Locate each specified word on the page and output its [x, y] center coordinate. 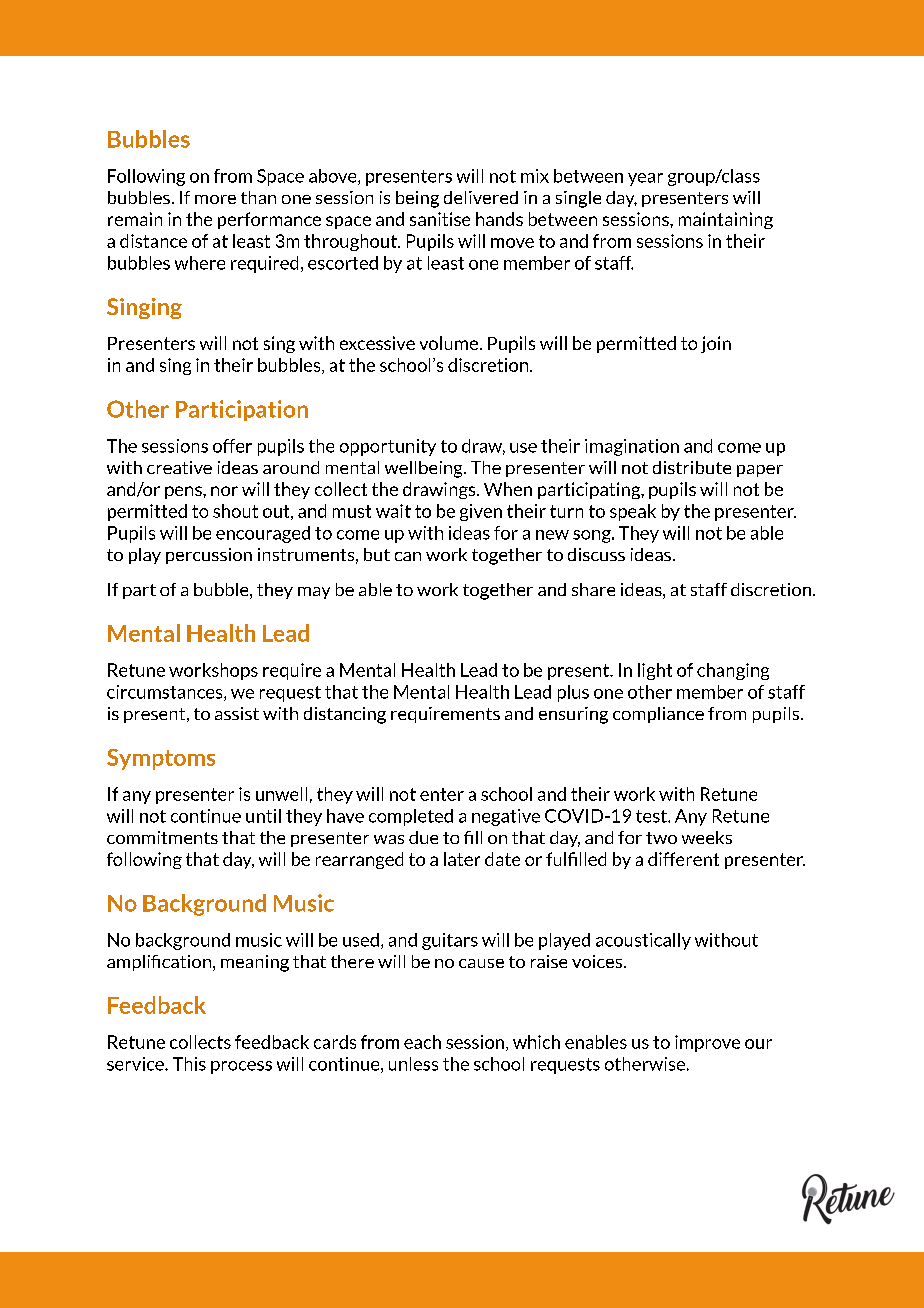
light [655, 671]
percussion [209, 556]
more [215, 199]
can [408, 556]
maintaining [726, 220]
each [422, 1042]
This [189, 1064]
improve [707, 1043]
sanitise [440, 219]
